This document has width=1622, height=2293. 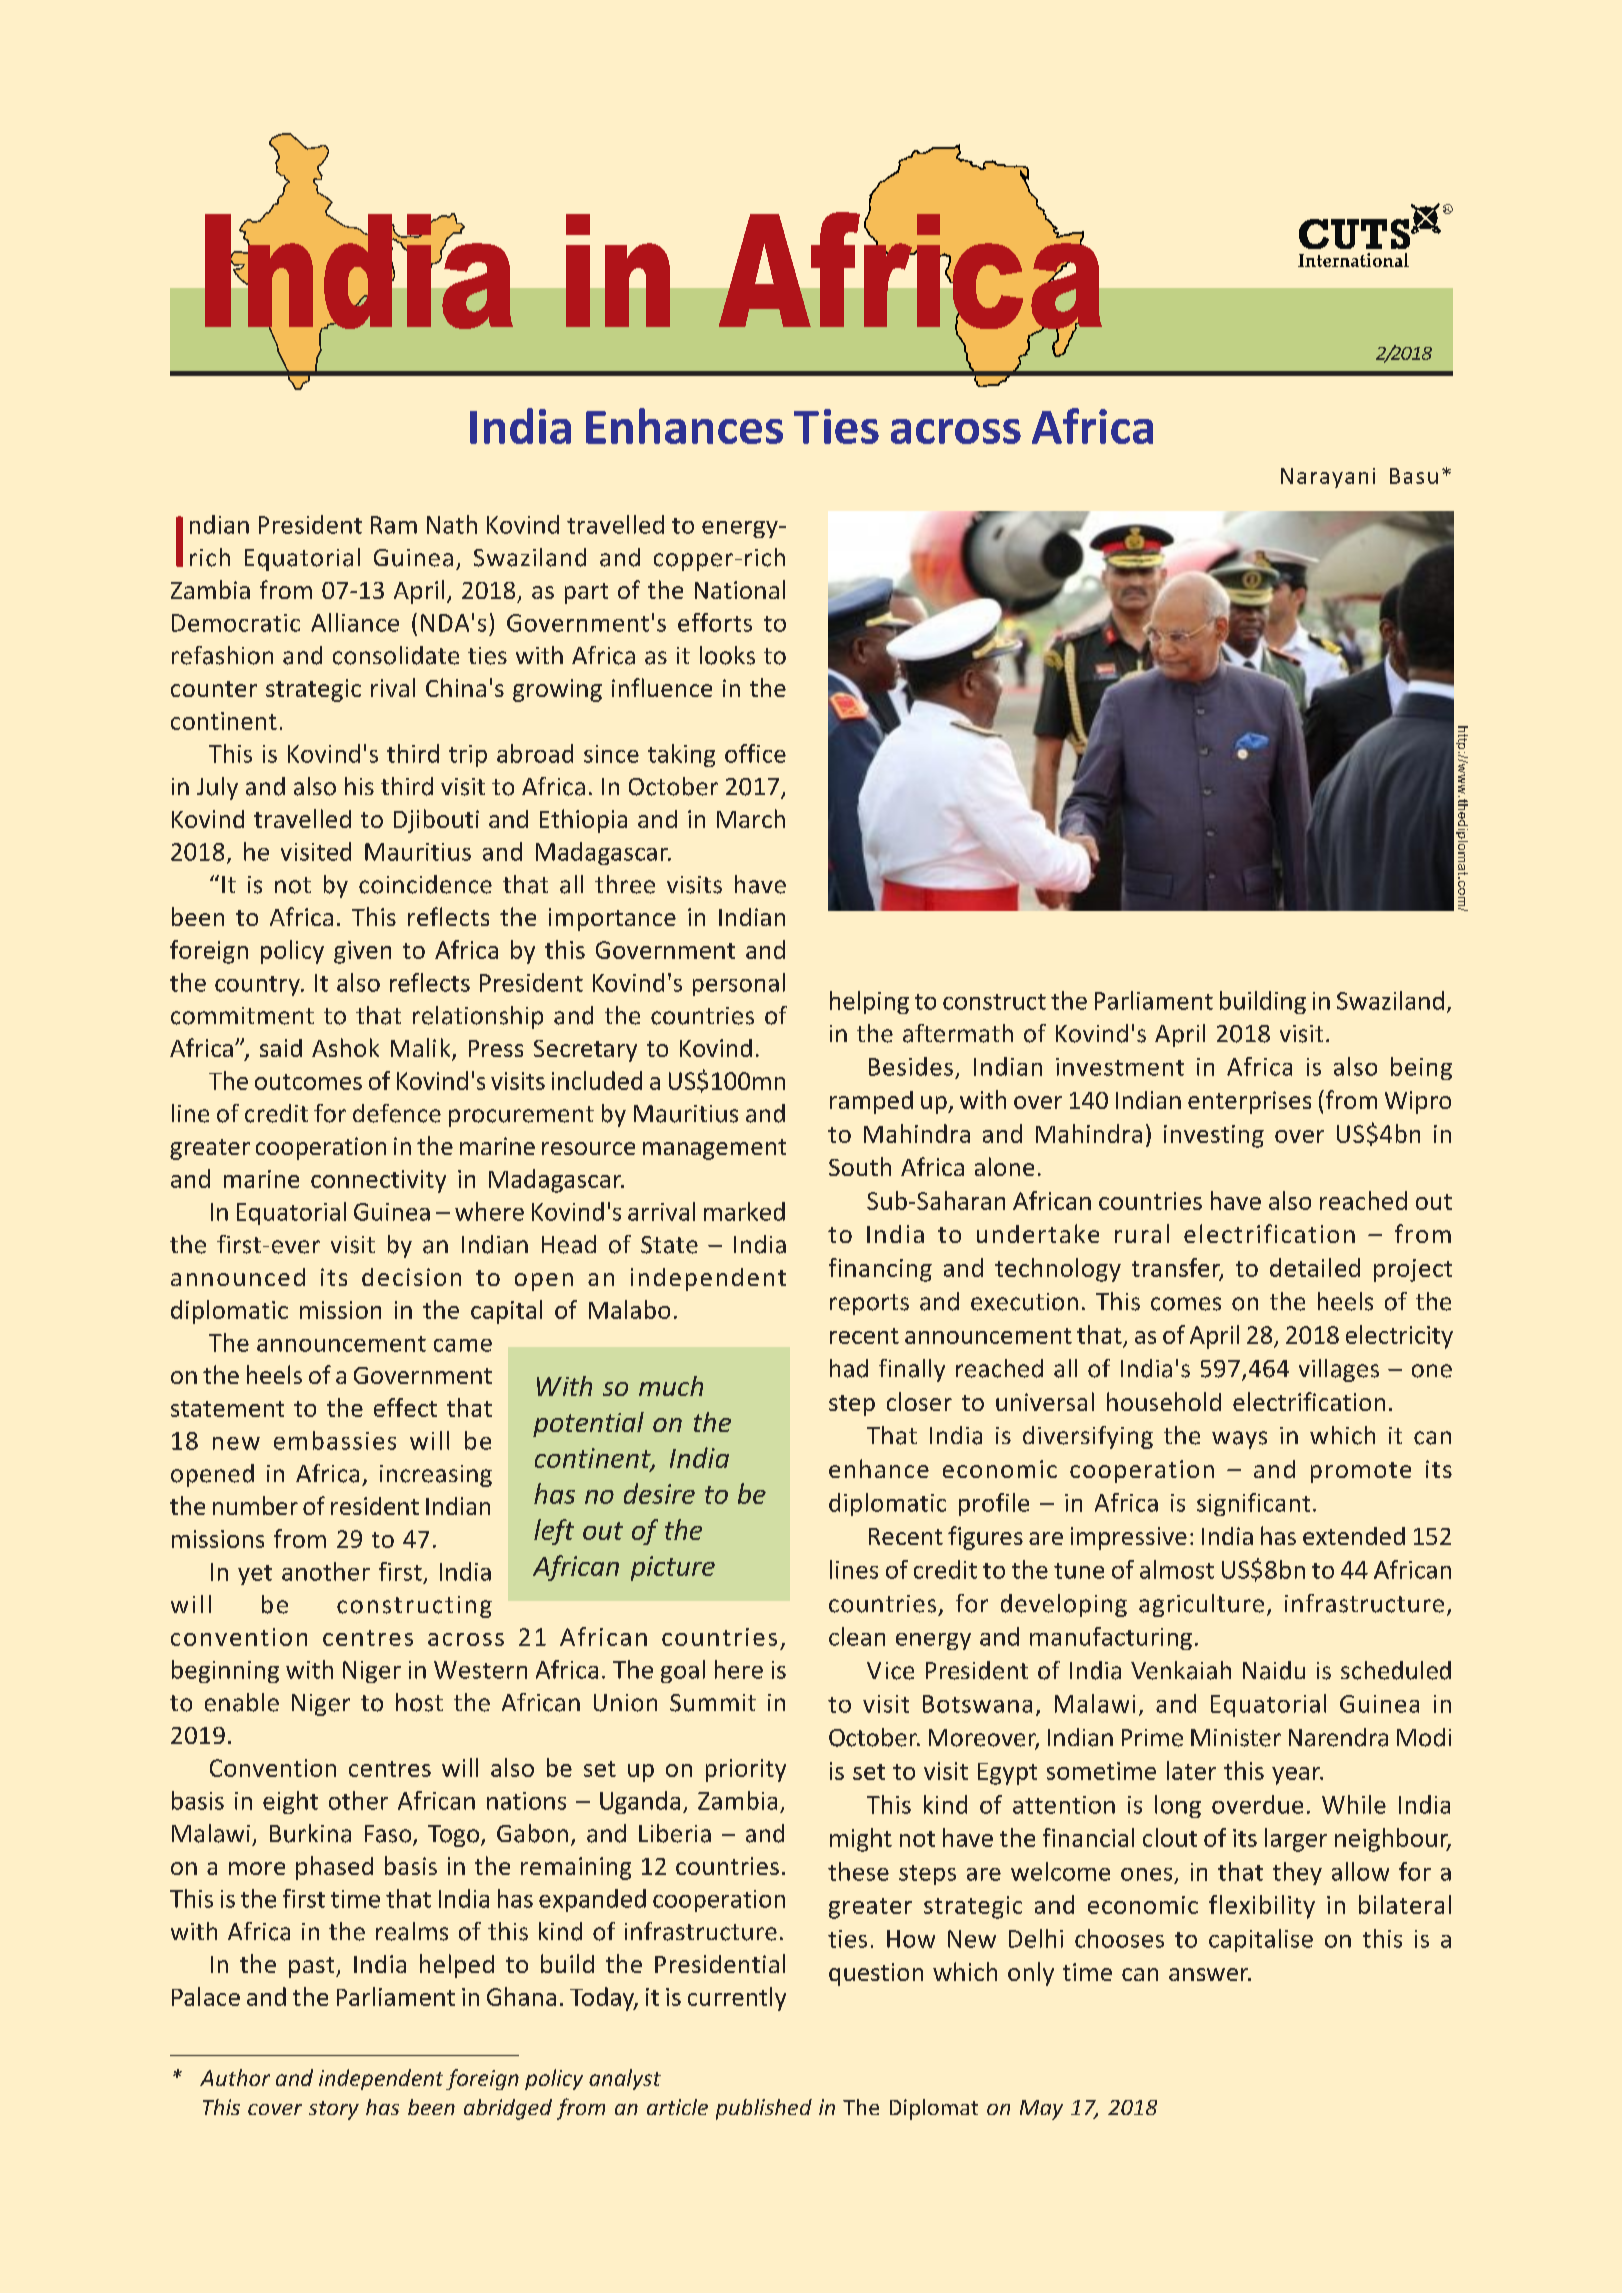 I want to click on Nath, so click(x=452, y=524).
